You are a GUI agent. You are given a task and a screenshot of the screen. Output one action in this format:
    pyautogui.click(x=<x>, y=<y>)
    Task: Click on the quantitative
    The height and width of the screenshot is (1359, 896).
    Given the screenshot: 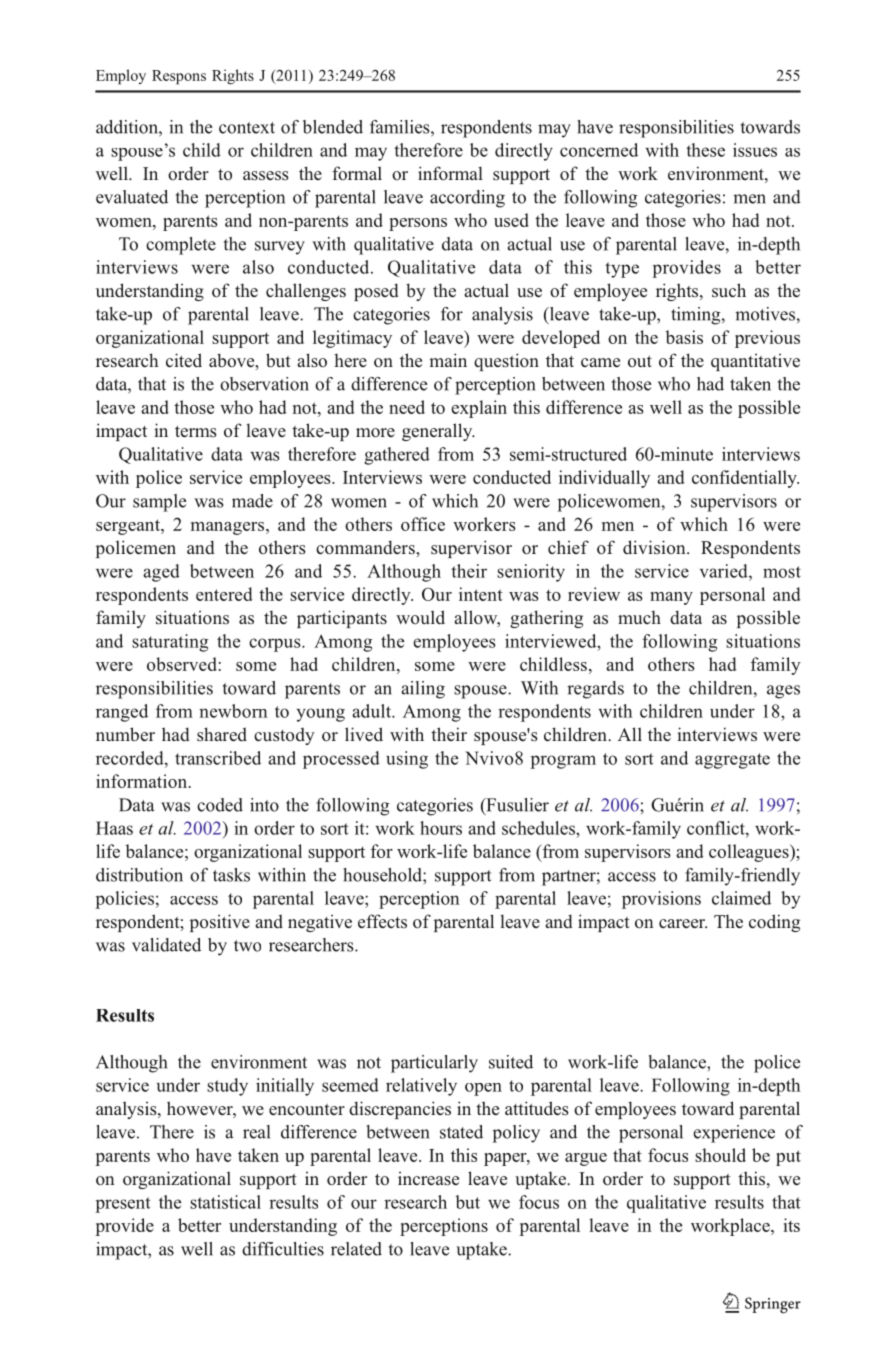 What is the action you would take?
    pyautogui.click(x=755, y=362)
